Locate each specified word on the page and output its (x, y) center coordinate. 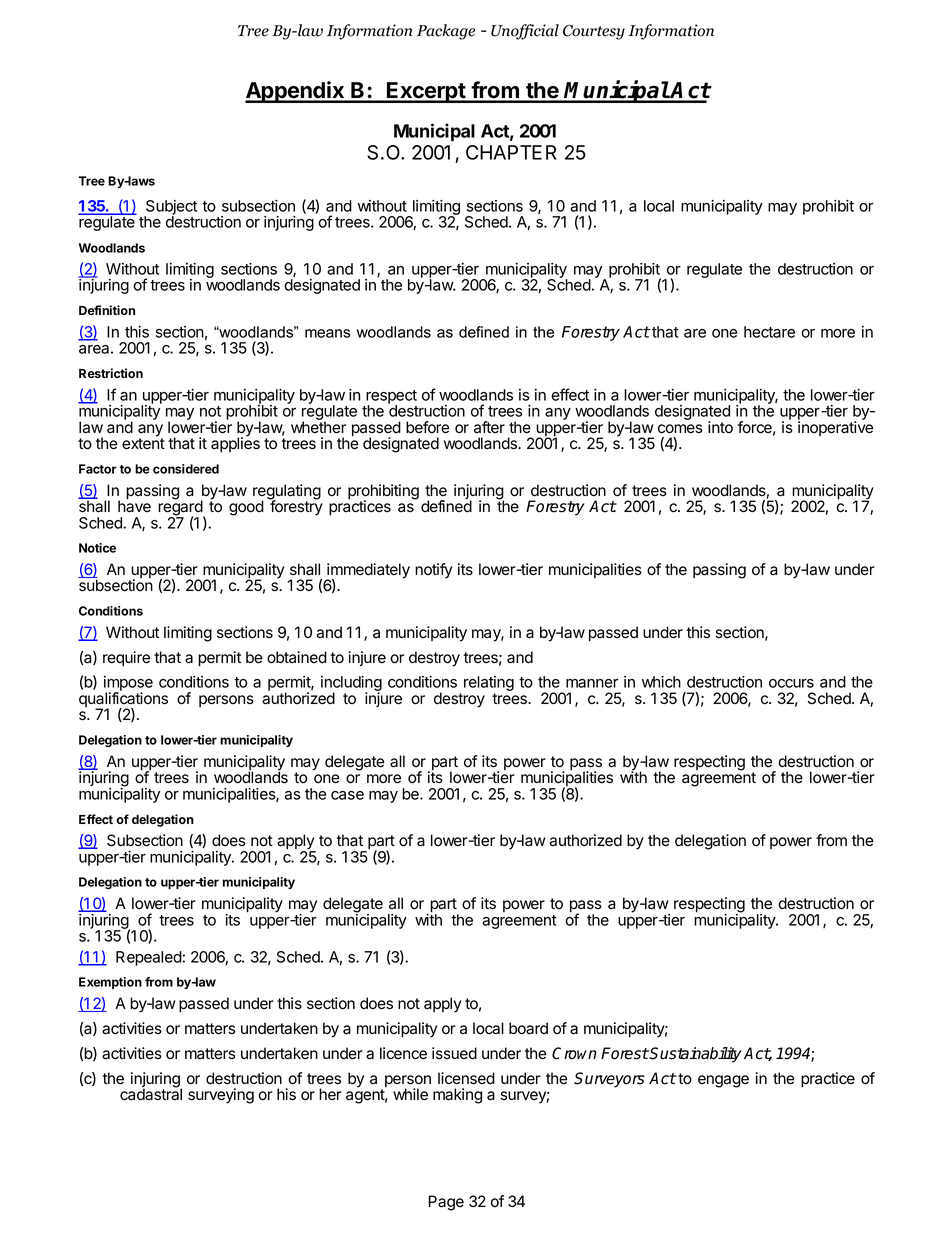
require (126, 659)
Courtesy (594, 32)
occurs (791, 683)
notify (434, 571)
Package (446, 32)
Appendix (295, 92)
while (410, 1094)
